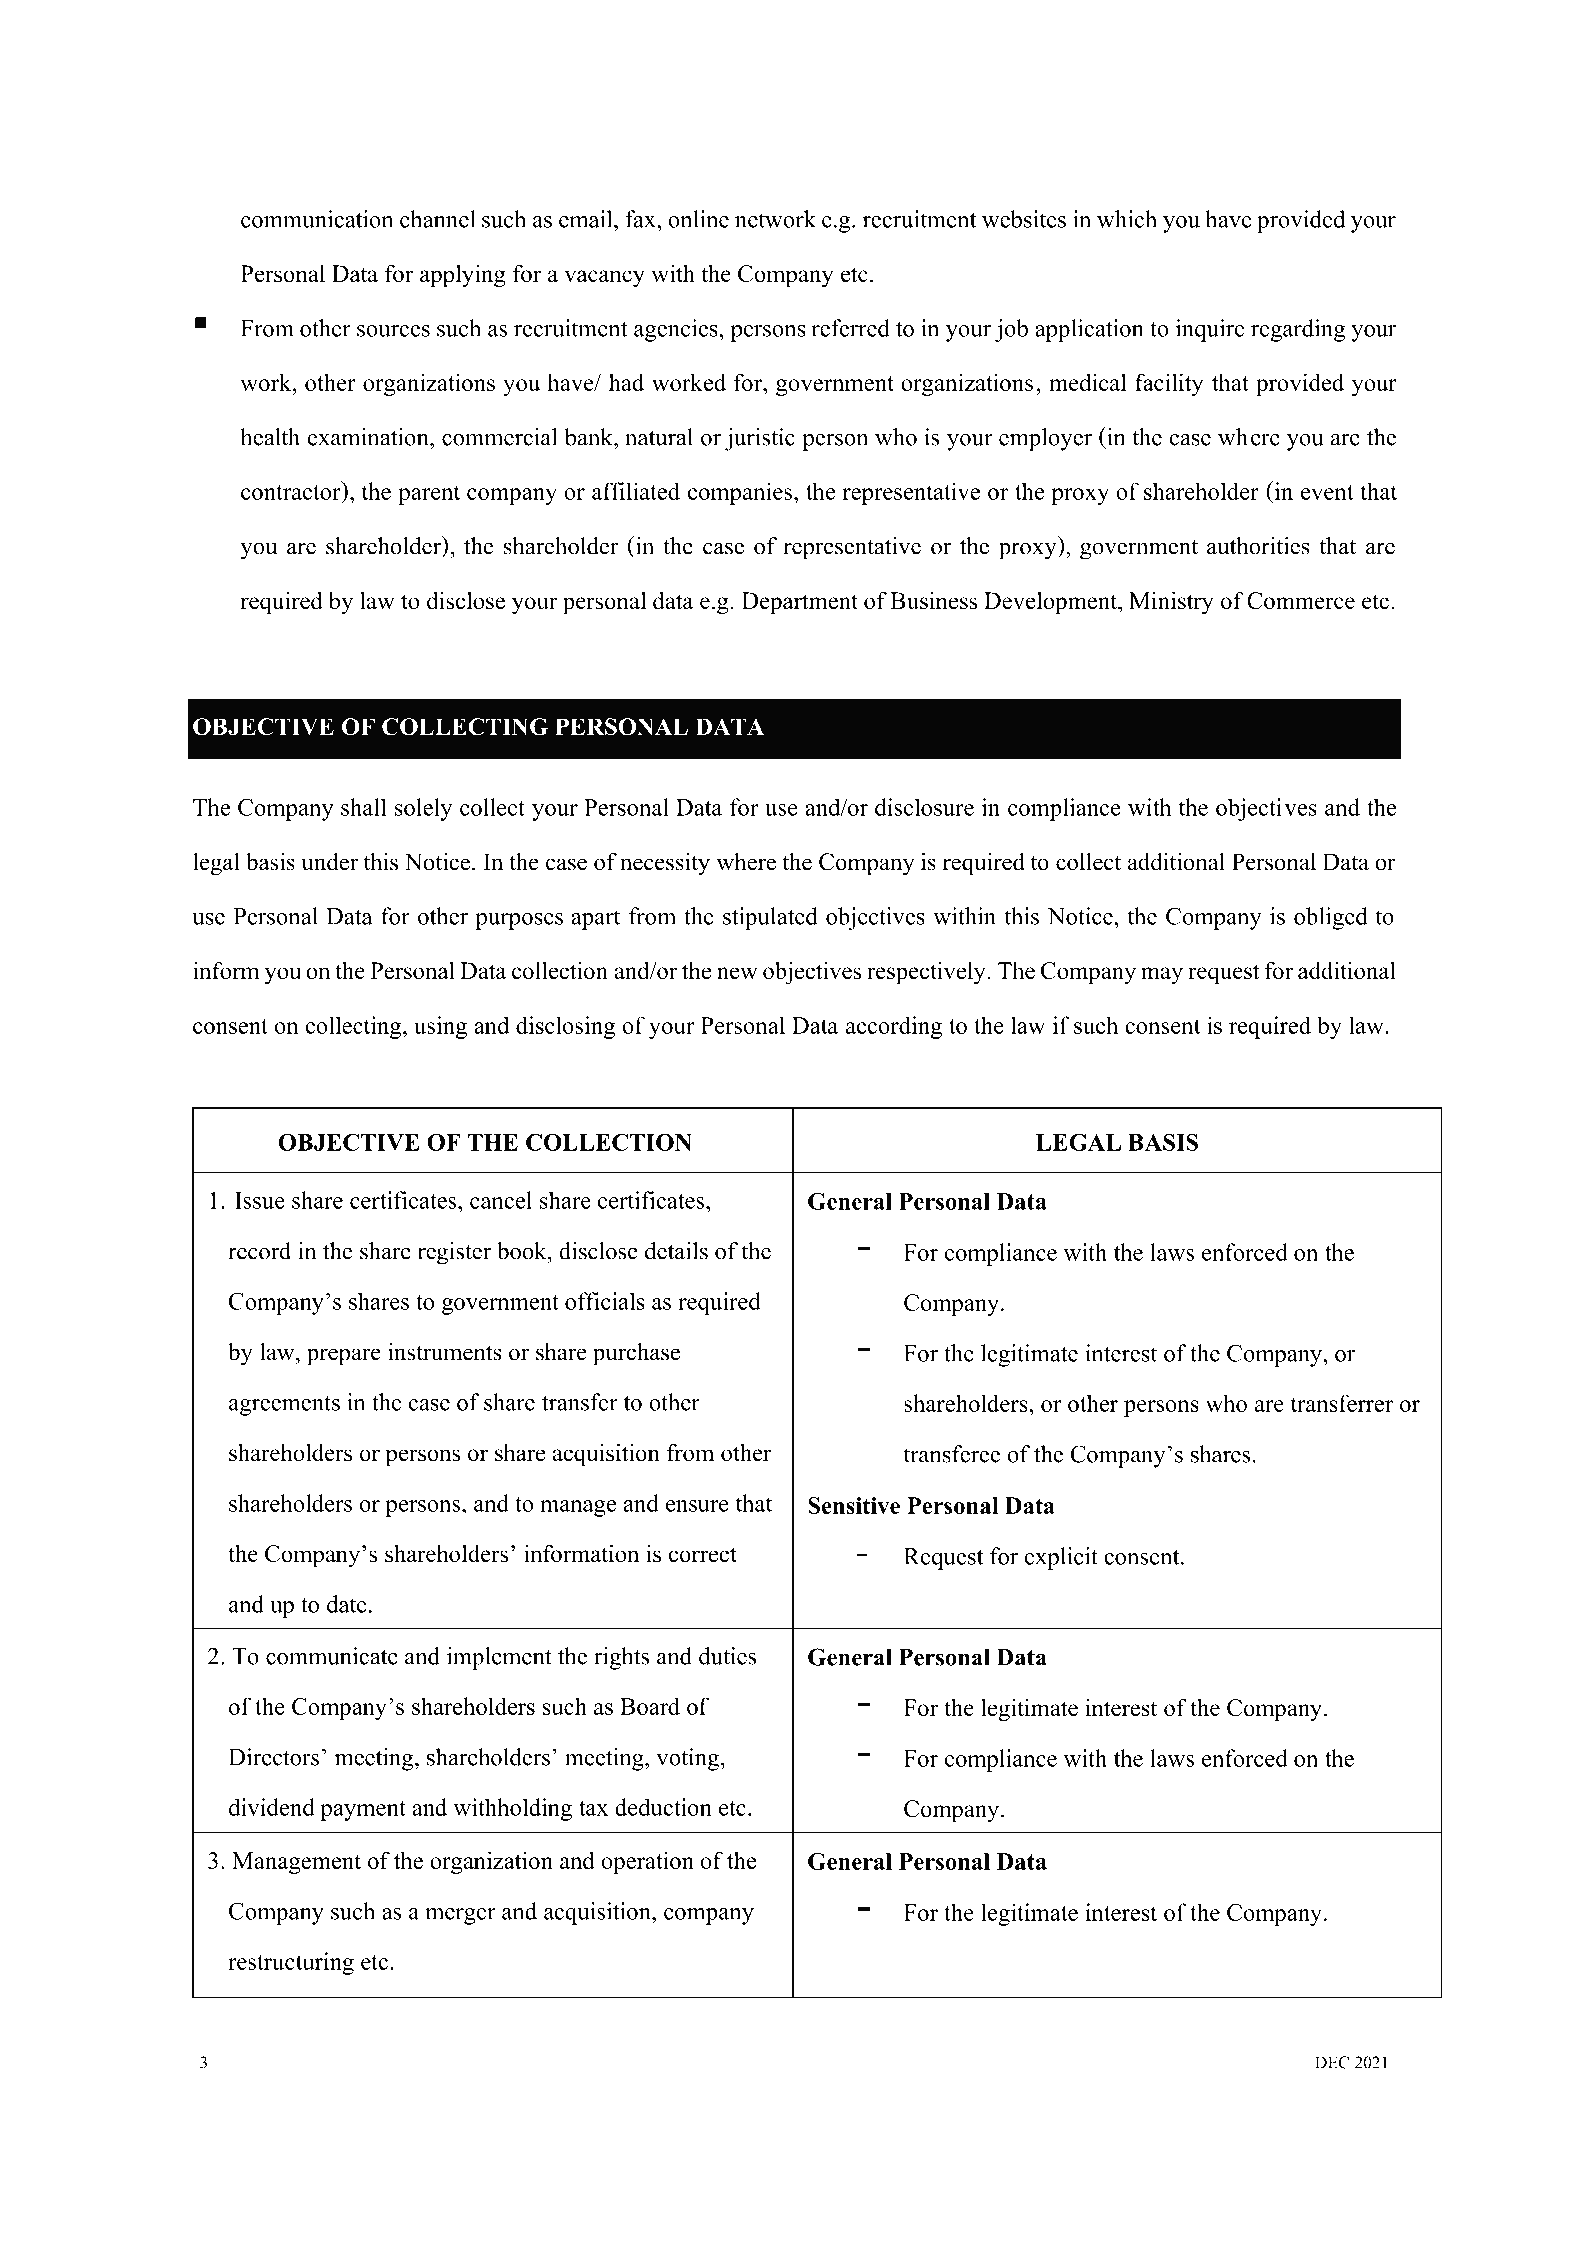  I want to click on sources, so click(393, 331).
